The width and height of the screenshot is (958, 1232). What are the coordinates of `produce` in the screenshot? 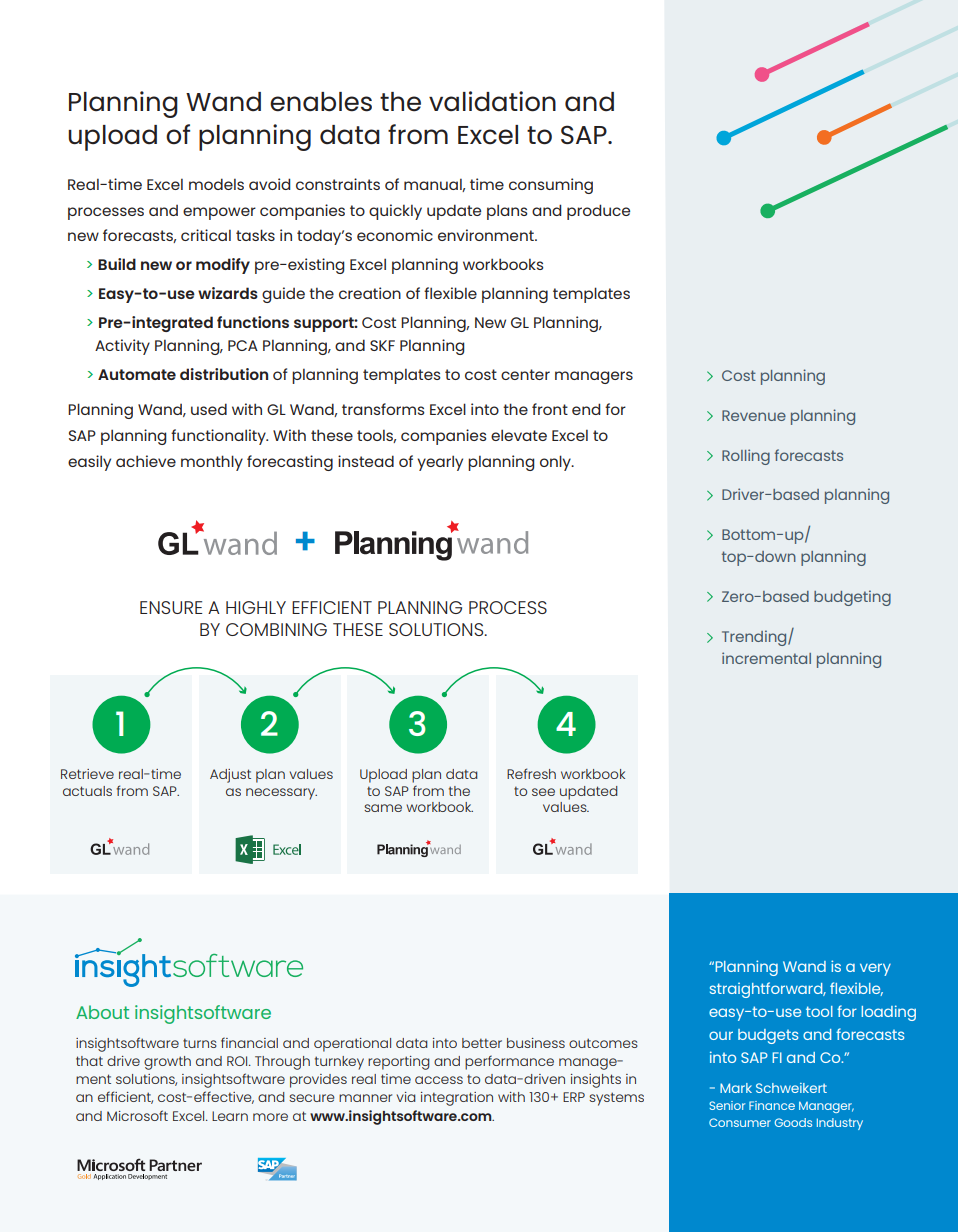 It's located at (598, 212).
